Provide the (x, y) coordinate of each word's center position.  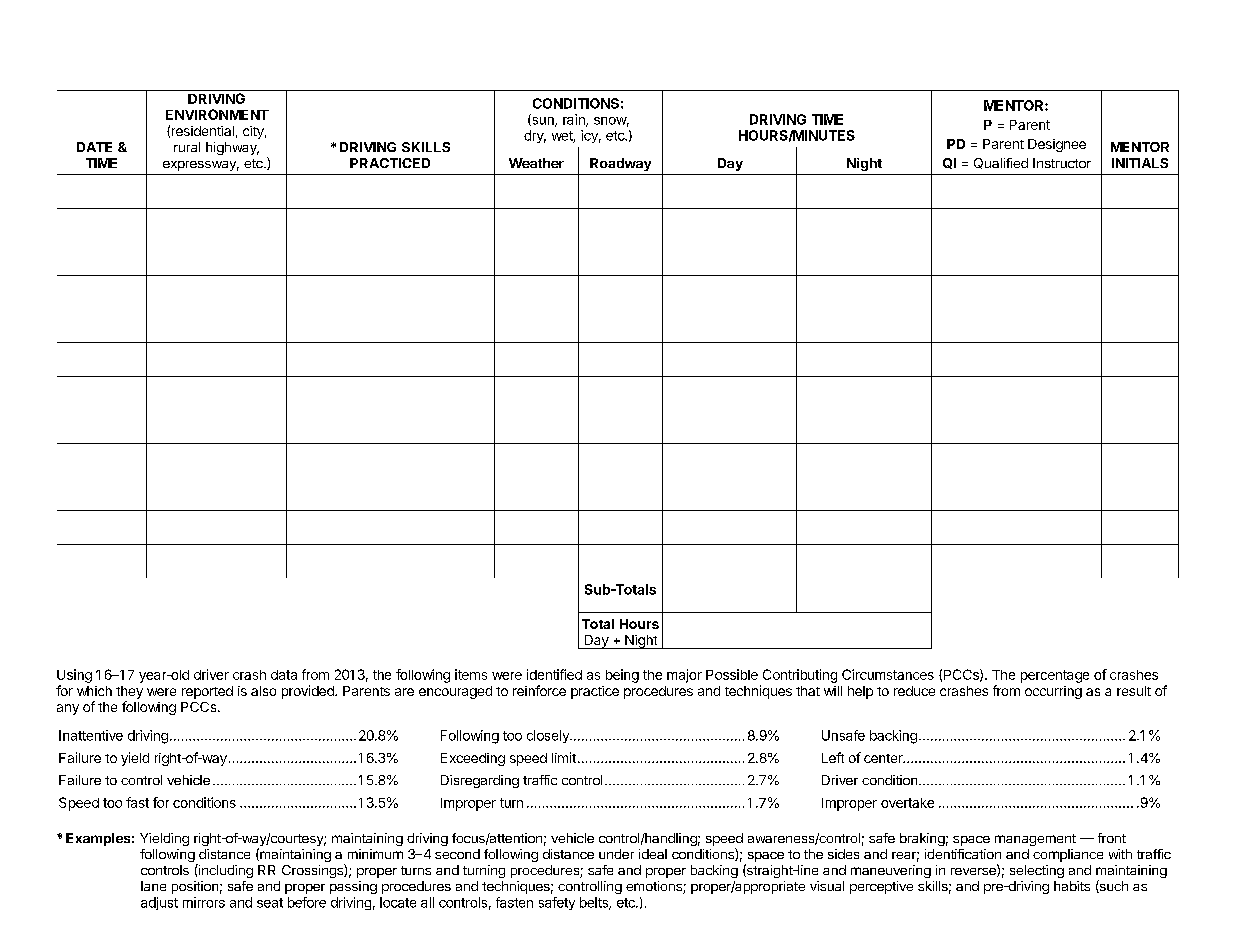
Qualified (1001, 163)
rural (187, 147)
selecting (1037, 871)
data (284, 675)
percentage (1055, 676)
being (622, 676)
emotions (655, 887)
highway (232, 148)
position (195, 887)
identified (554, 674)
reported (207, 692)
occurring (1053, 692)
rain (575, 120)
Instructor (1062, 163)
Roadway (620, 164)
